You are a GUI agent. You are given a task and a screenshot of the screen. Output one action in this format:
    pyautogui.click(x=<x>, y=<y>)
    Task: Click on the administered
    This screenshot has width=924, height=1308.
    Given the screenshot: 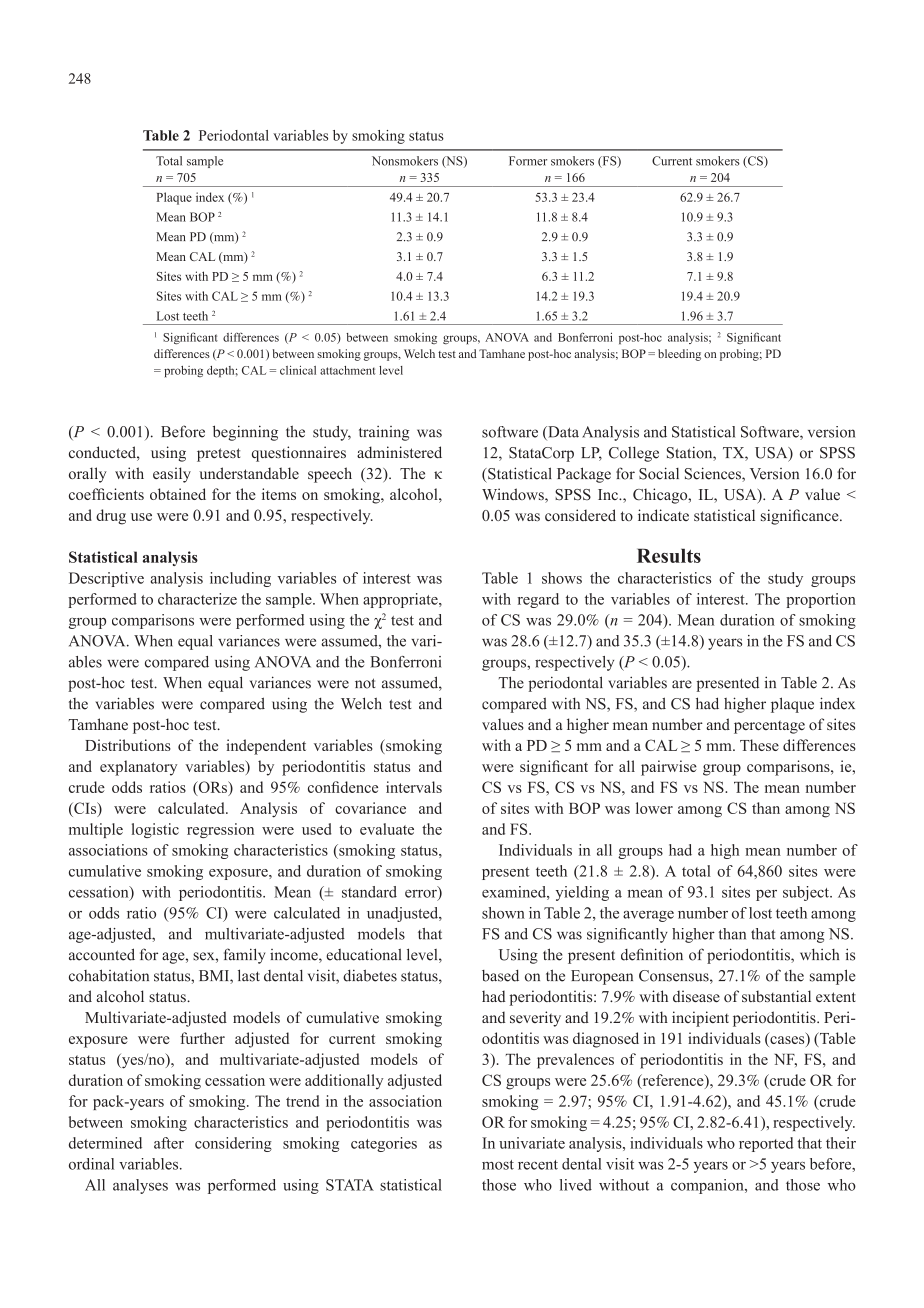 What is the action you would take?
    pyautogui.click(x=399, y=452)
